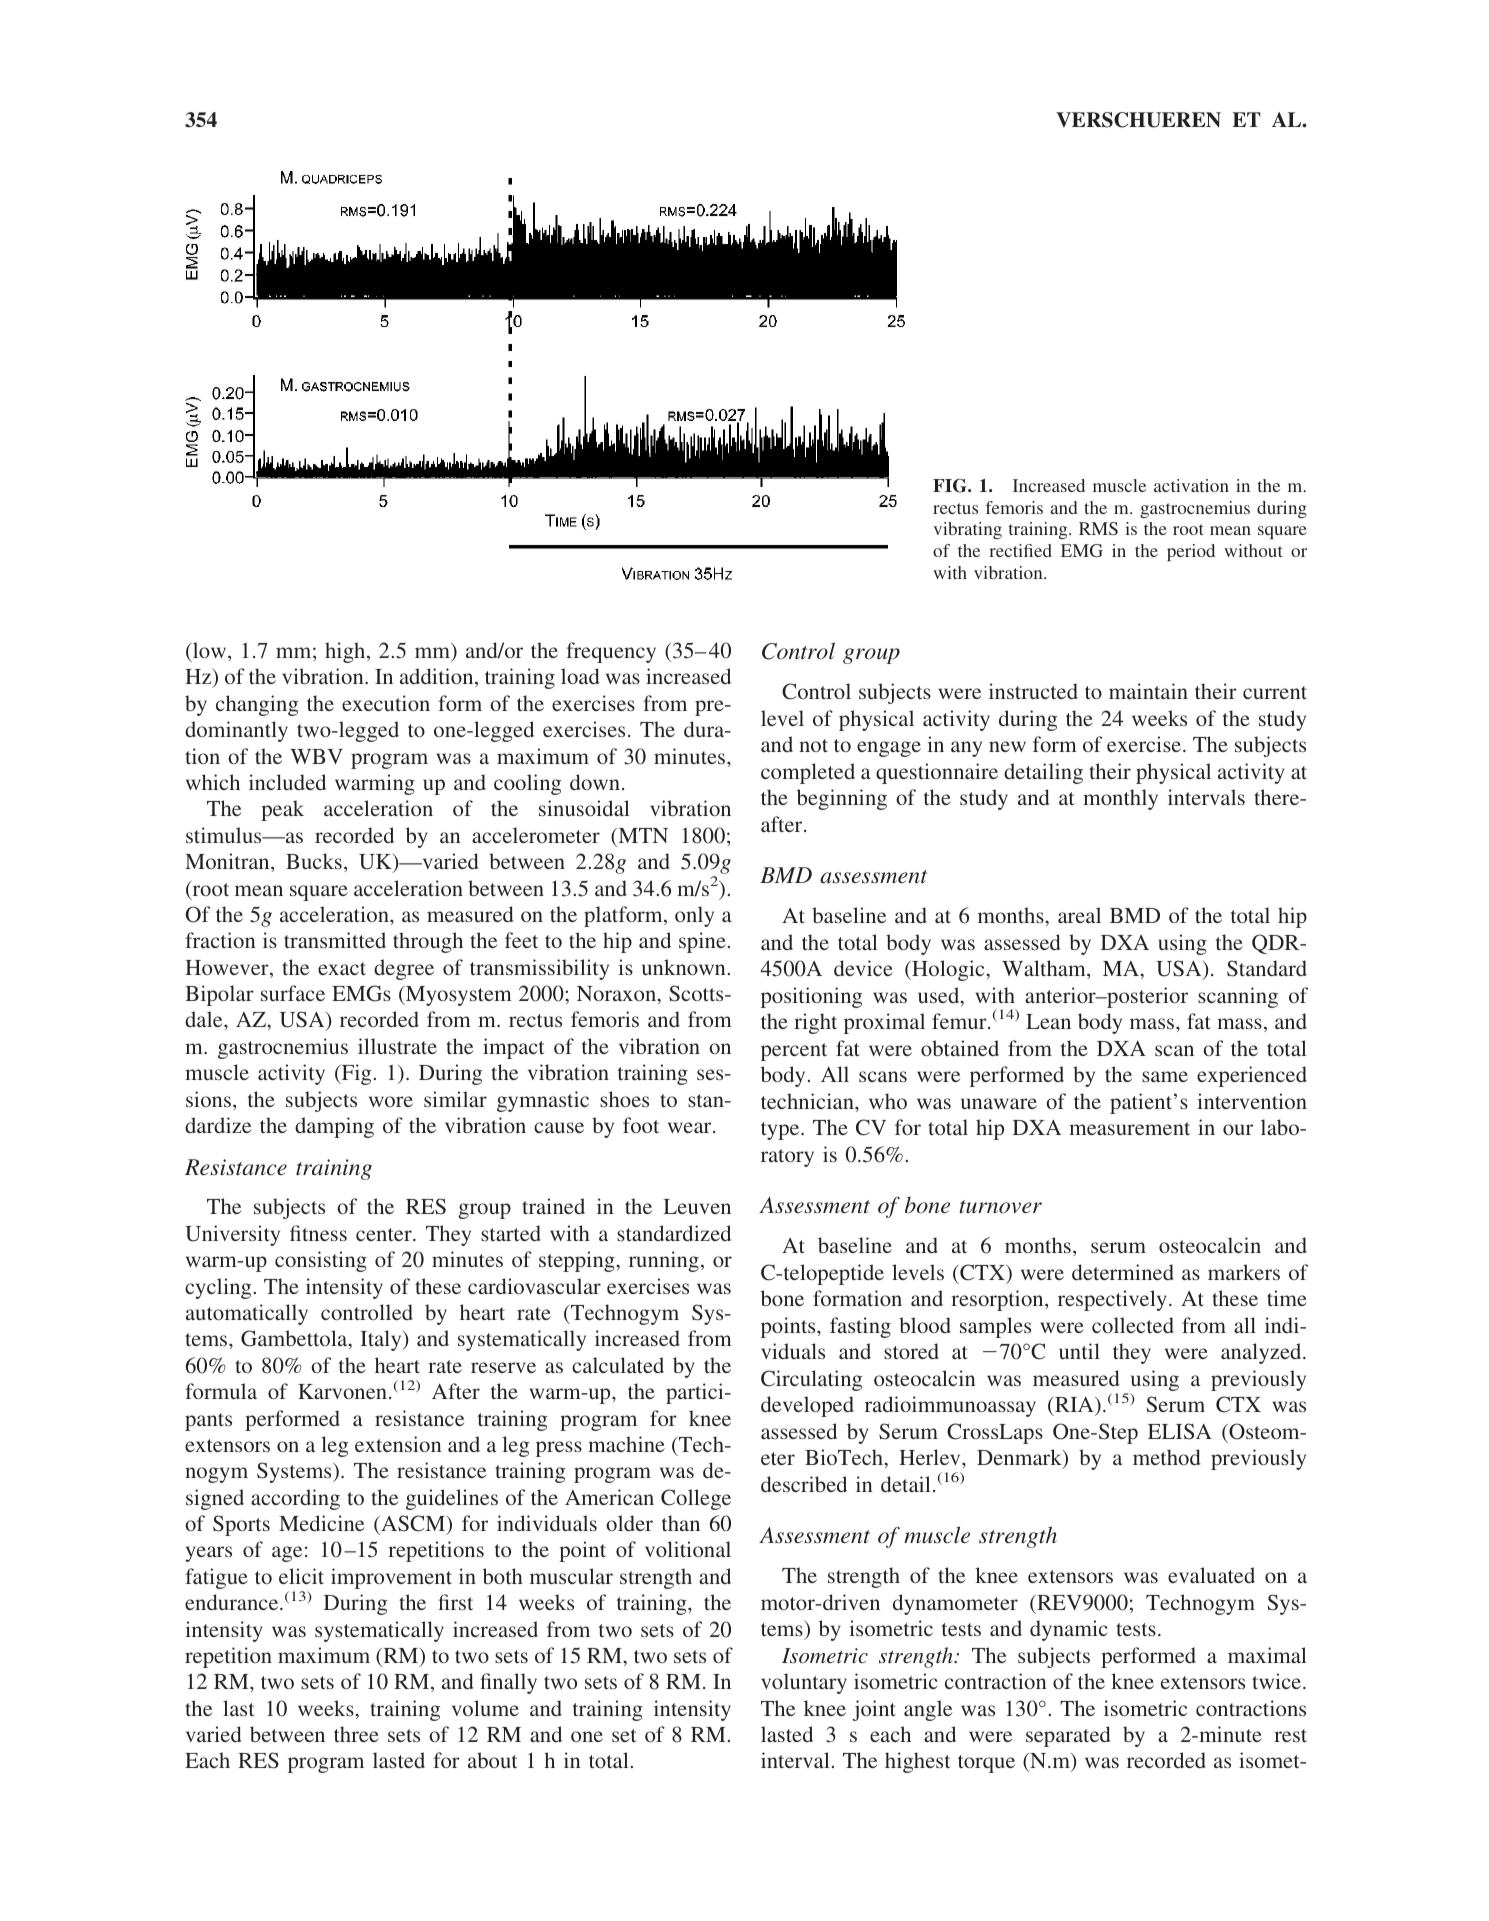  I want to click on only, so click(694, 916).
